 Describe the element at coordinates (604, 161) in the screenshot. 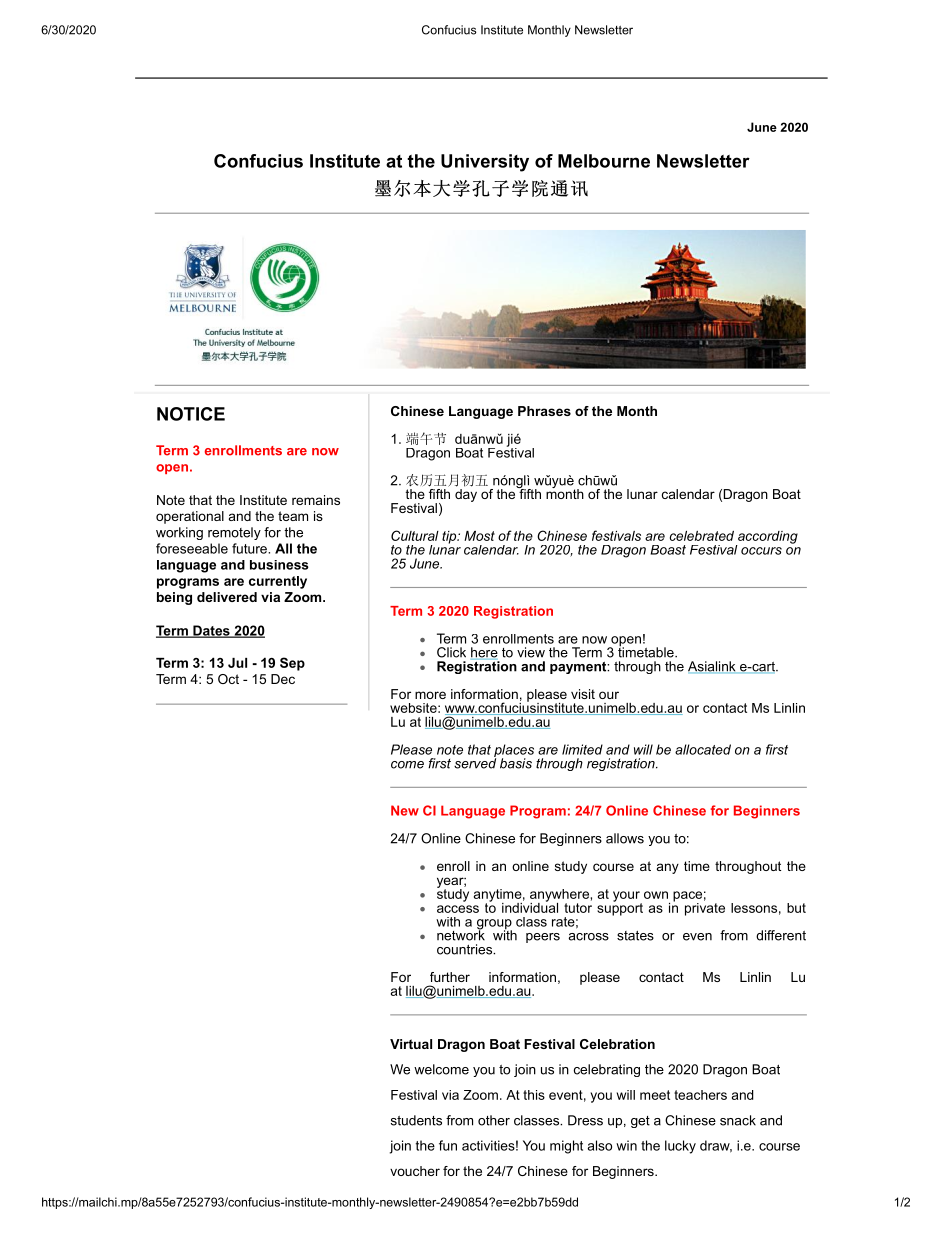

I see `Melbourne` at that location.
